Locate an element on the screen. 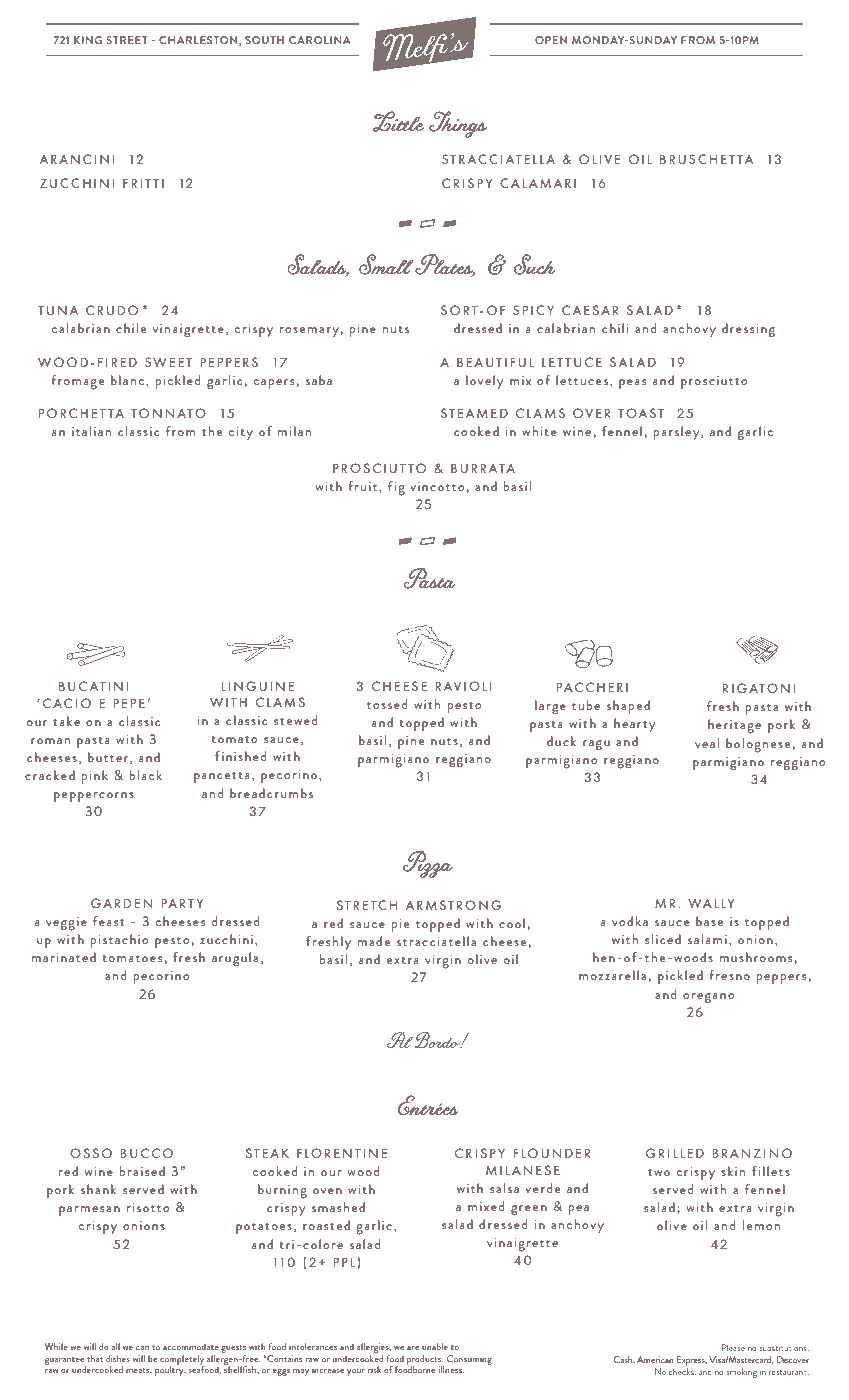  OPEN is located at coordinates (551, 40).
